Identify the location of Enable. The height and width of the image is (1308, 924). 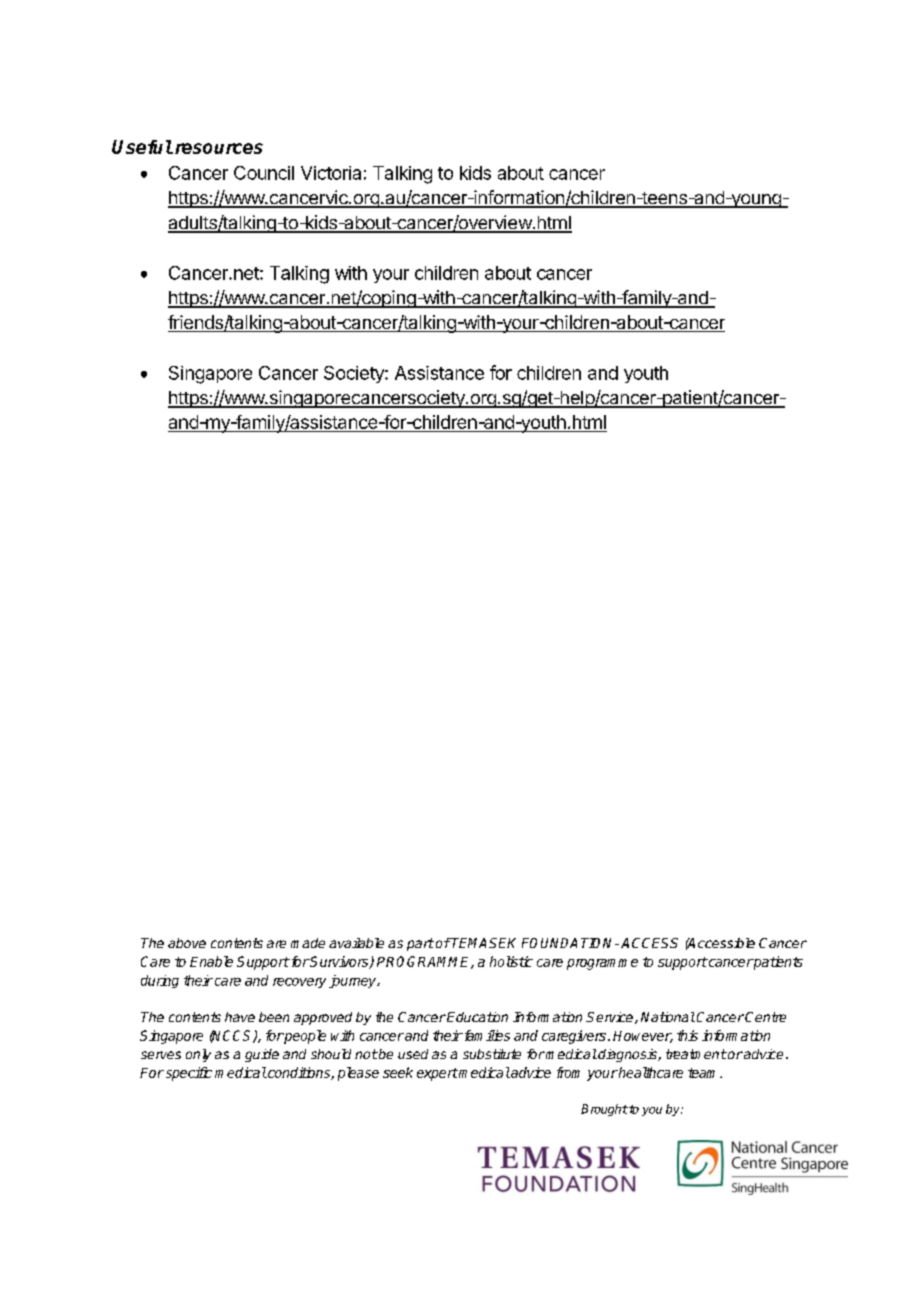
(211, 961).
